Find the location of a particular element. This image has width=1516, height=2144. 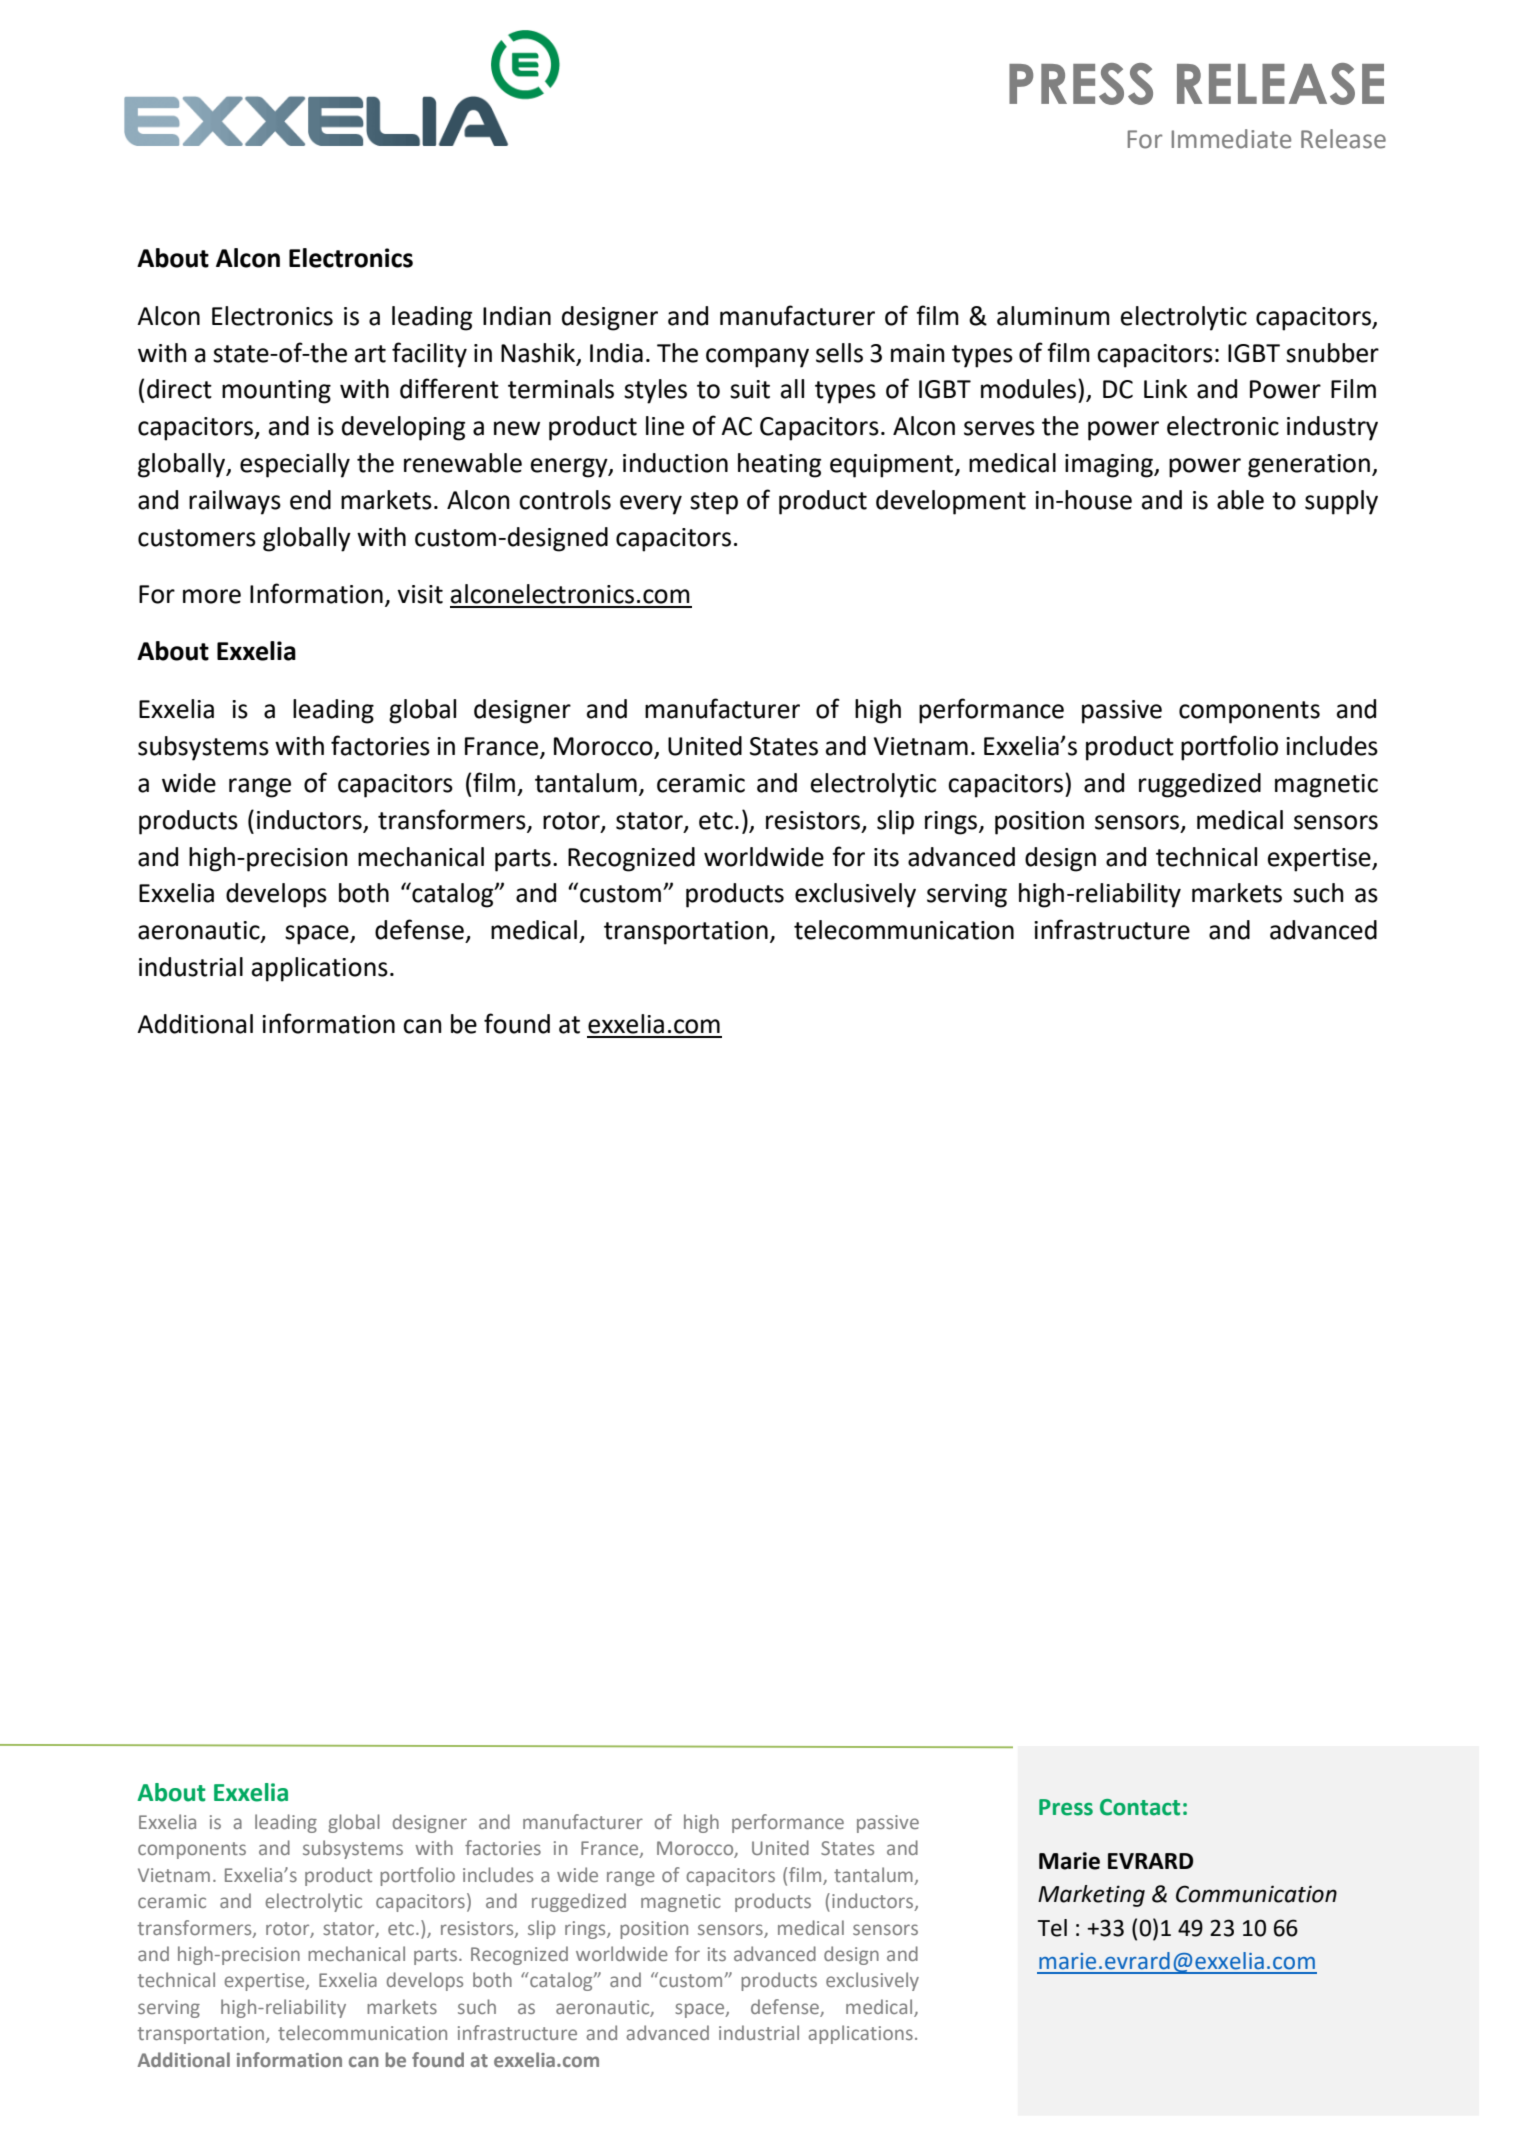

Contact is located at coordinates (1140, 1807).
